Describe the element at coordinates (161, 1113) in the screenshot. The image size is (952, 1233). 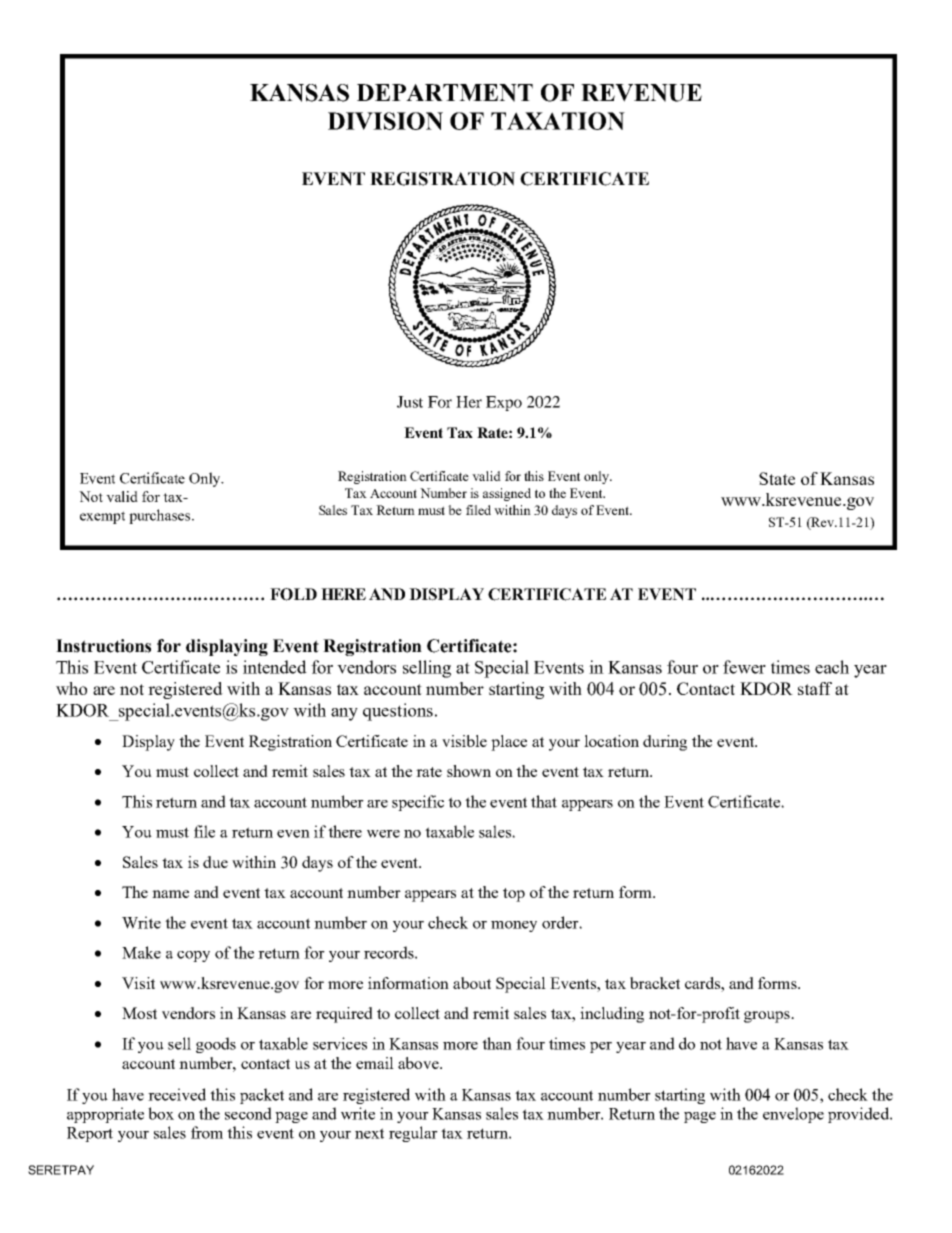
I see `box` at that location.
